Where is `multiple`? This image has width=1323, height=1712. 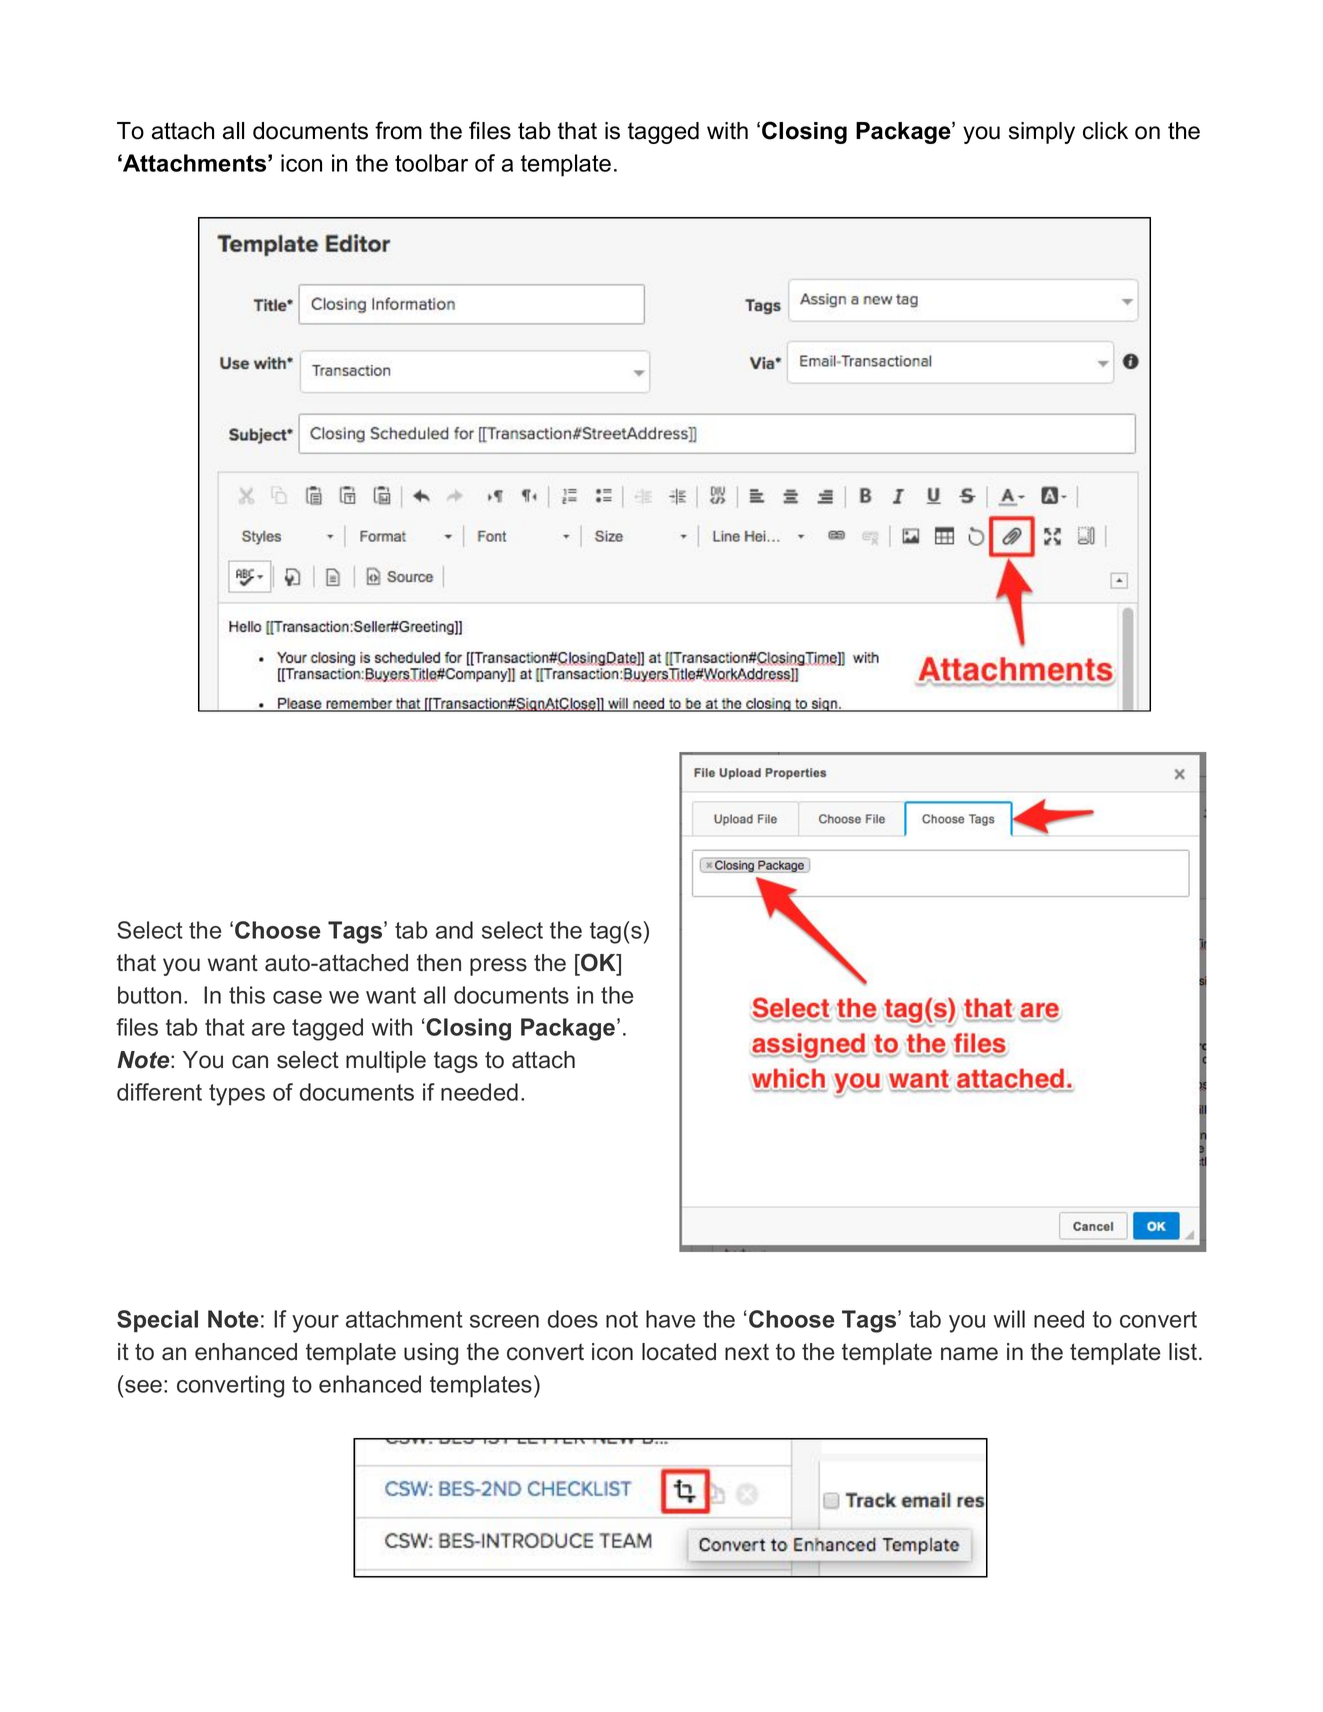
multiple is located at coordinates (386, 1062).
